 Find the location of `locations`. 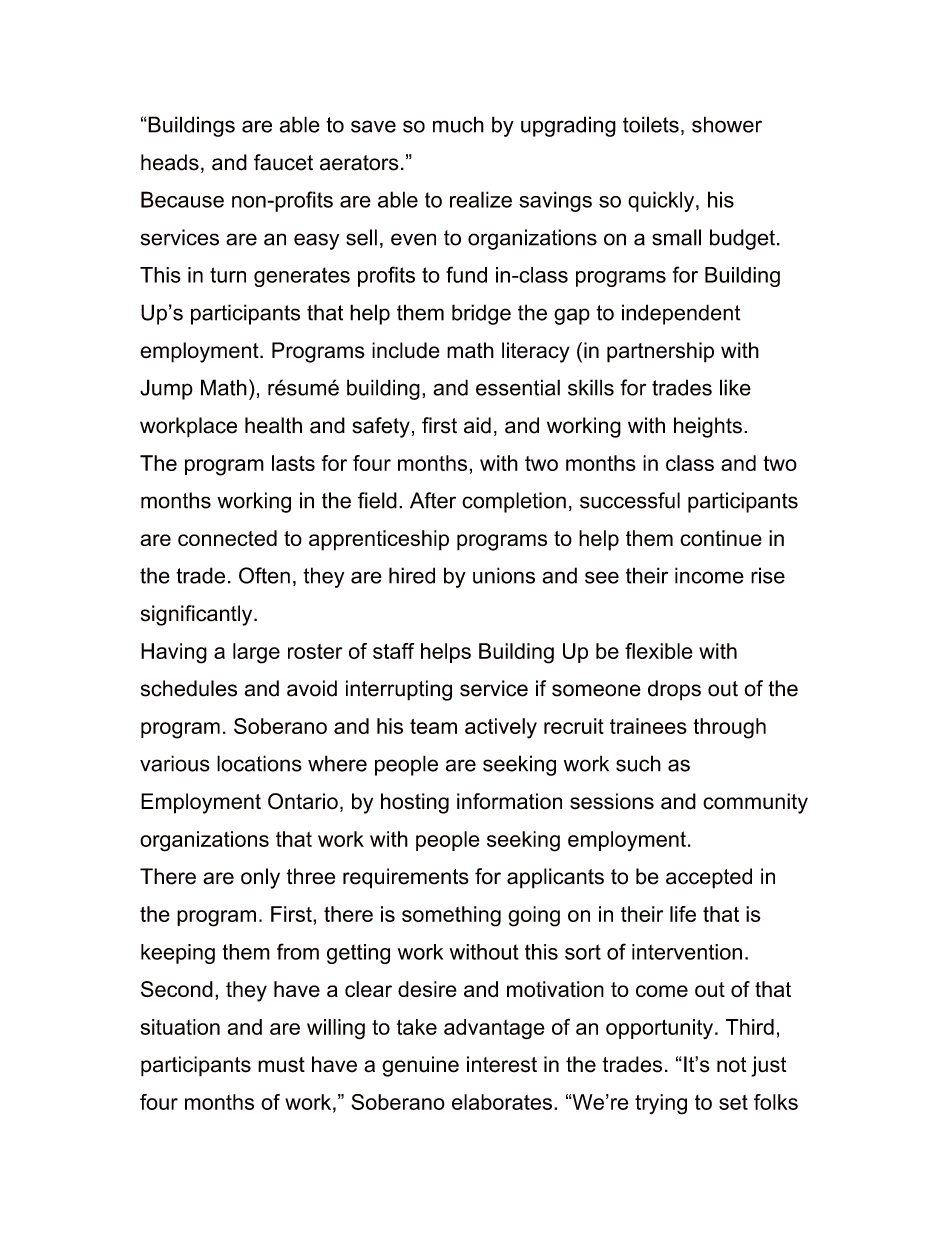

locations is located at coordinates (259, 763).
